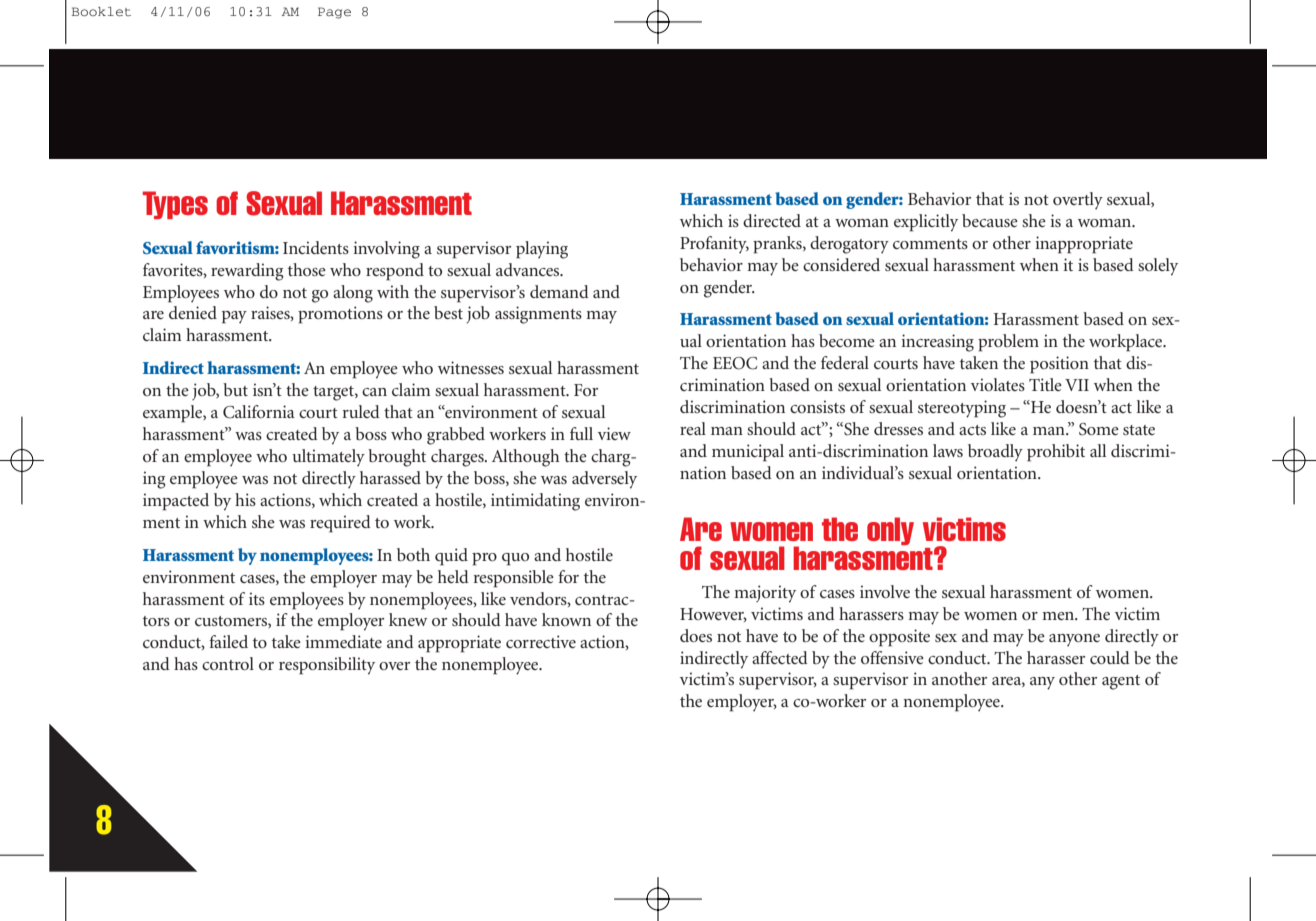 Image resolution: width=1316 pixels, height=921 pixels. Describe the element at coordinates (990, 220) in the document. I see `because` at that location.
